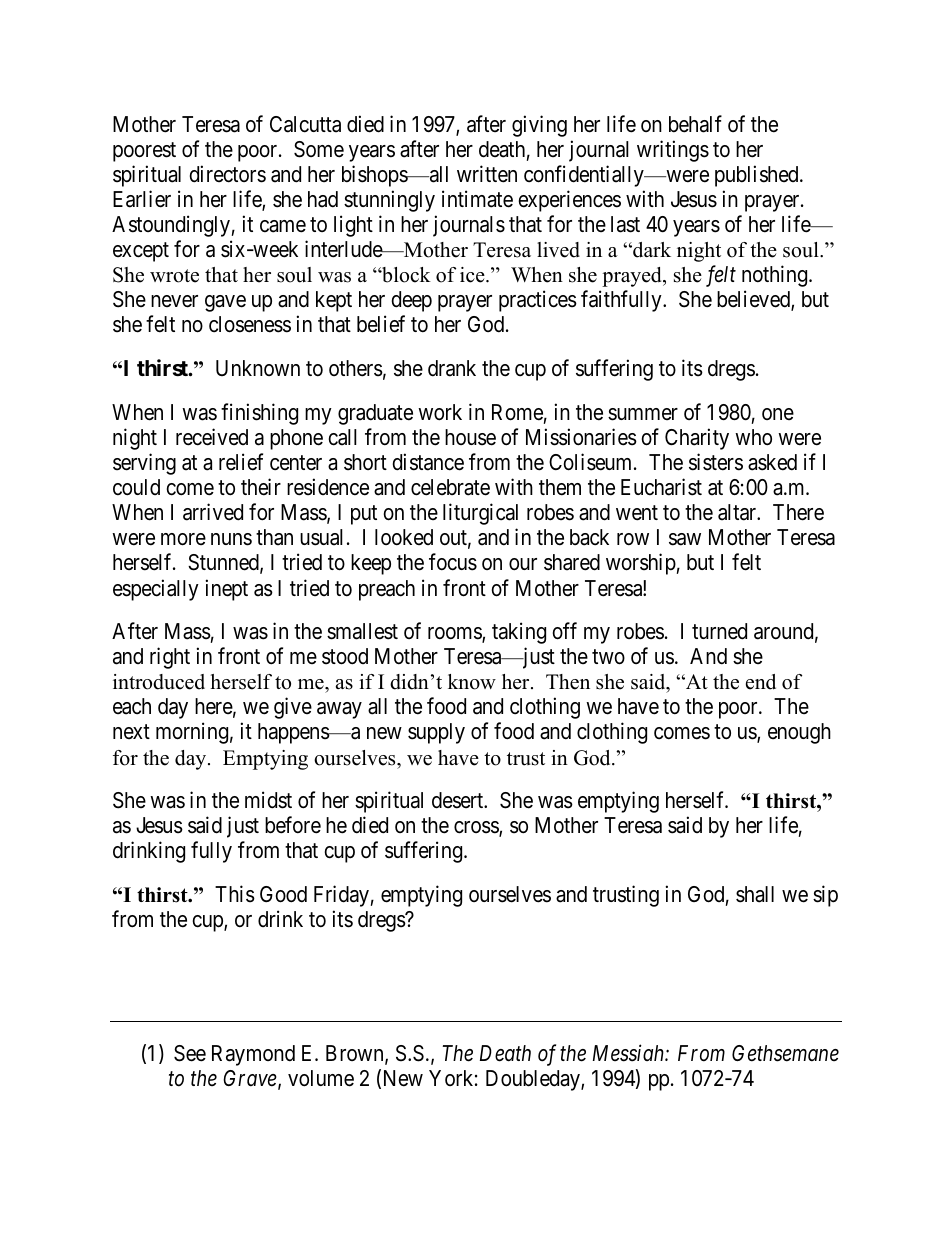 The image size is (952, 1233). Describe the element at coordinates (190, 1053) in the document. I see `See` at that location.
